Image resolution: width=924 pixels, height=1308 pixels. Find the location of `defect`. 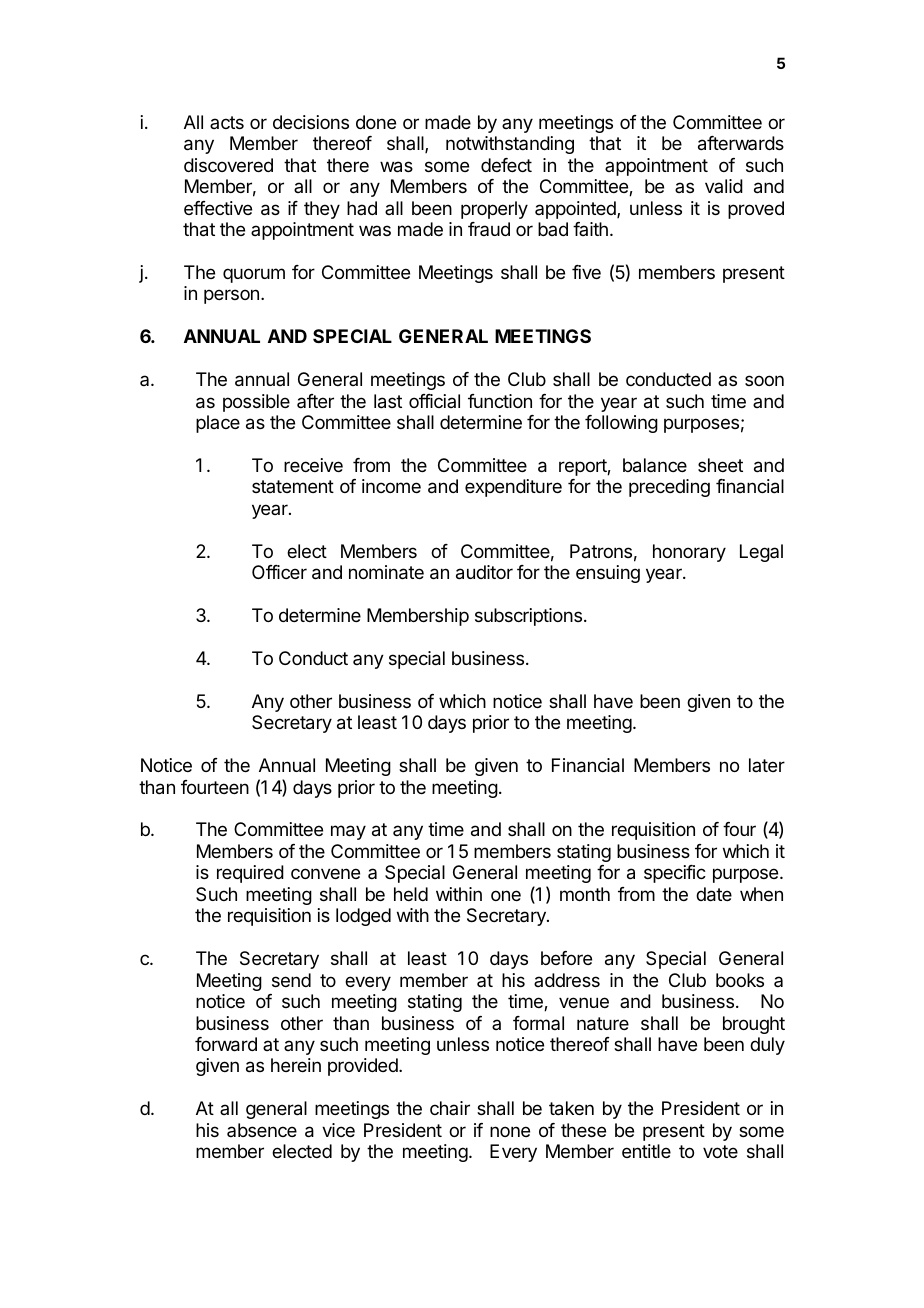

defect is located at coordinates (506, 165).
